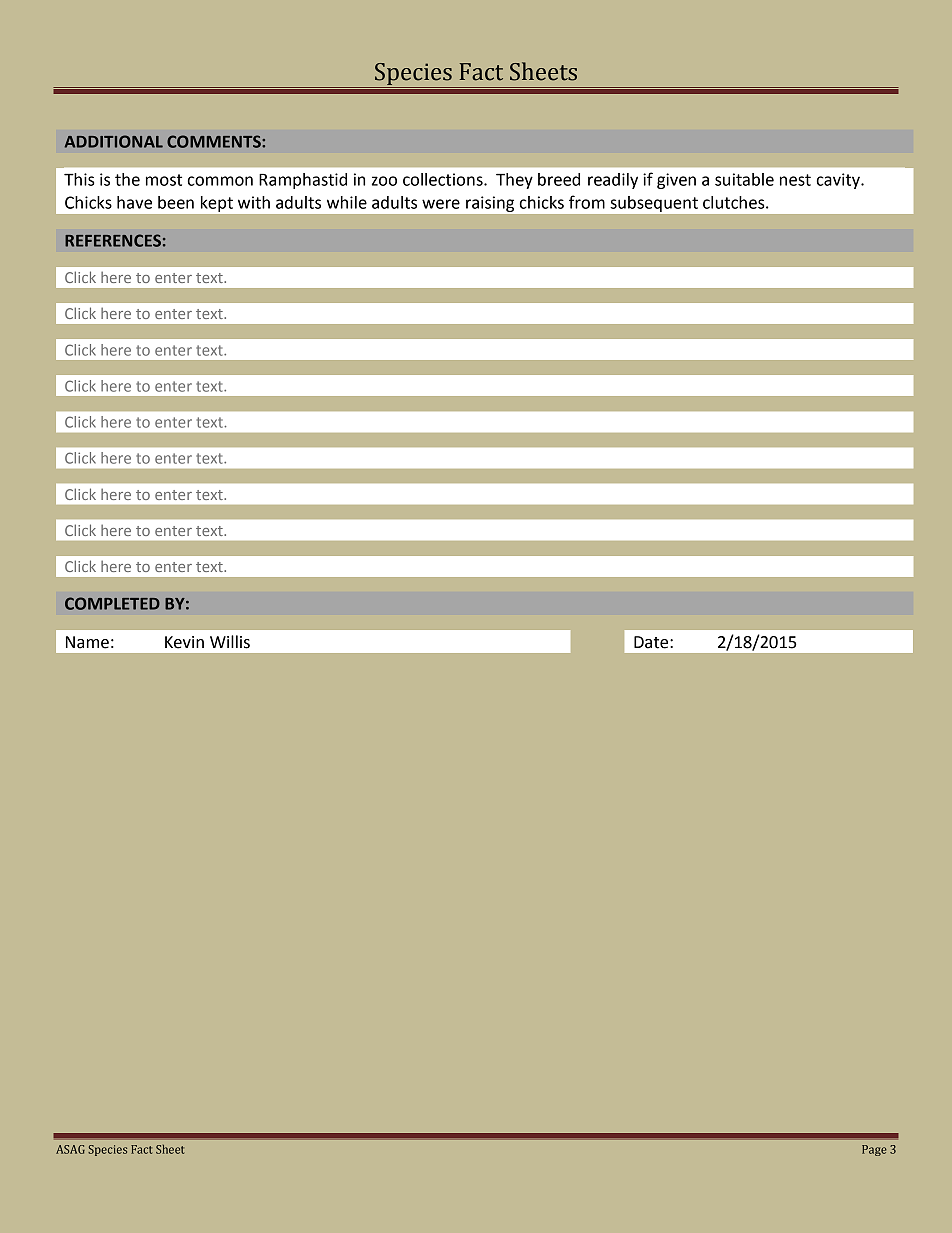 The image size is (952, 1233). Describe the element at coordinates (113, 240) in the page. I see `REFERENCES` at that location.
